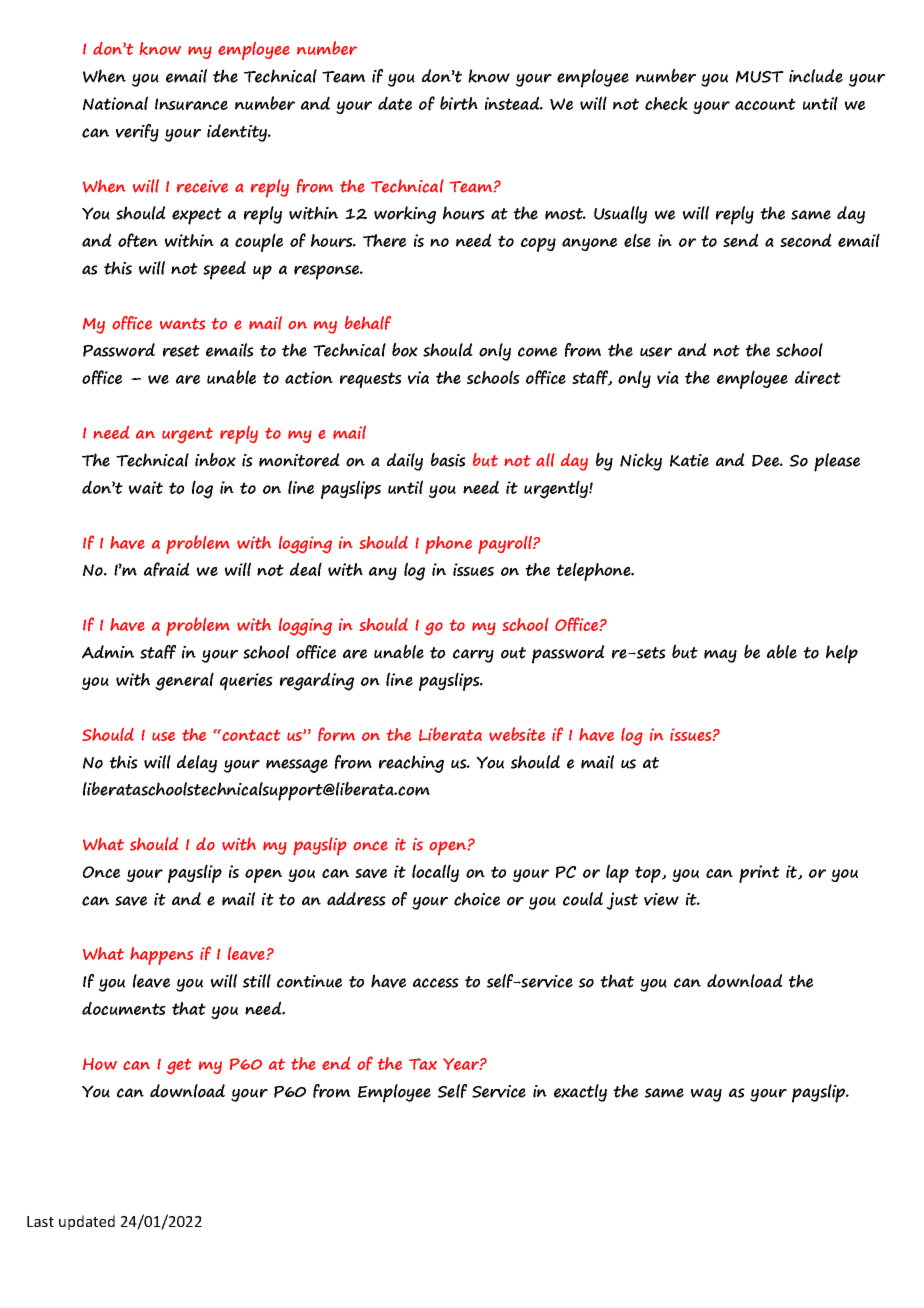  I want to click on Last, so click(40, 1221).
